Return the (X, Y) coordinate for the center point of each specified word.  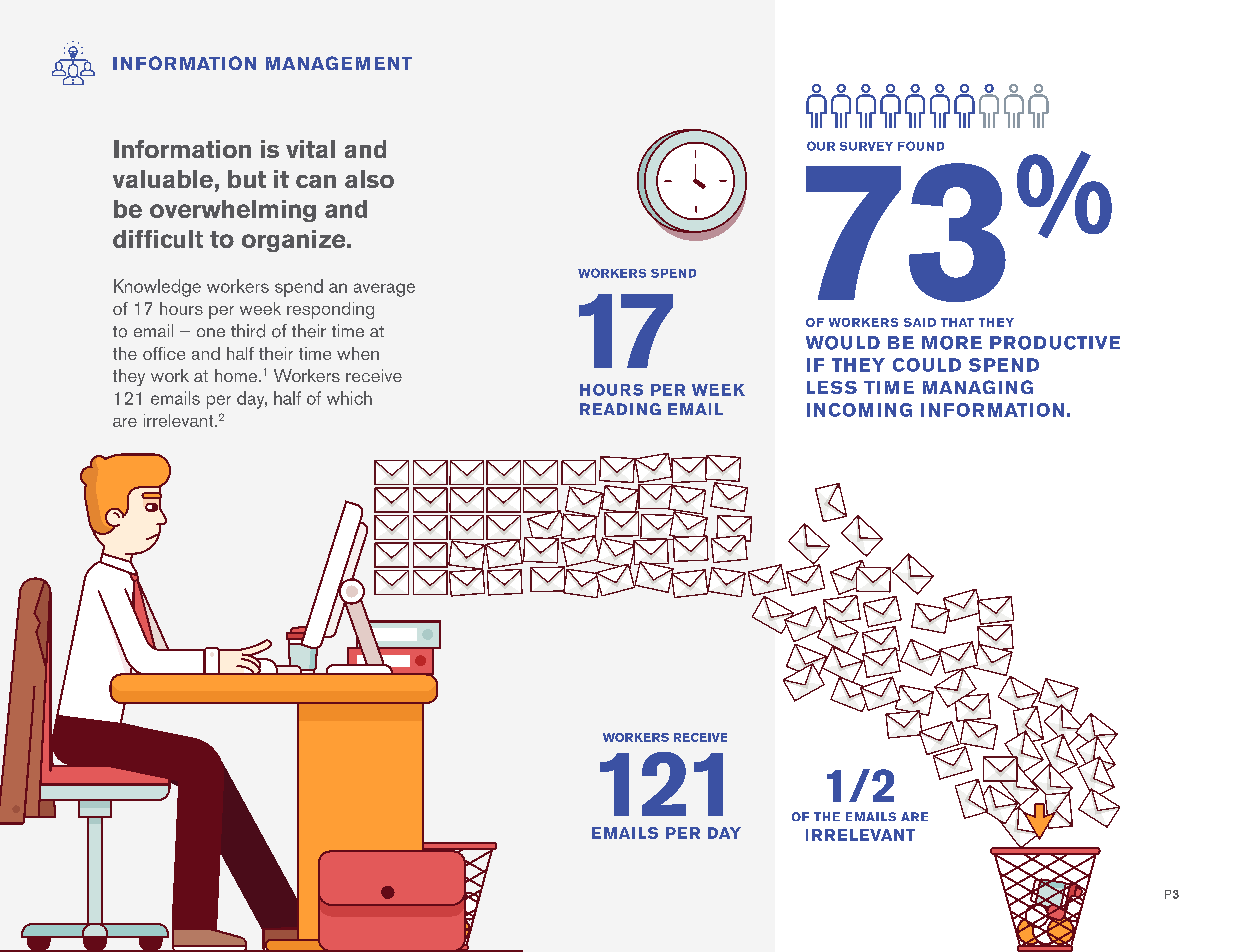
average (384, 290)
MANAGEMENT (339, 63)
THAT (957, 322)
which (349, 398)
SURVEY (866, 146)
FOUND (921, 146)
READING (620, 409)
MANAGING (978, 387)
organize (295, 241)
